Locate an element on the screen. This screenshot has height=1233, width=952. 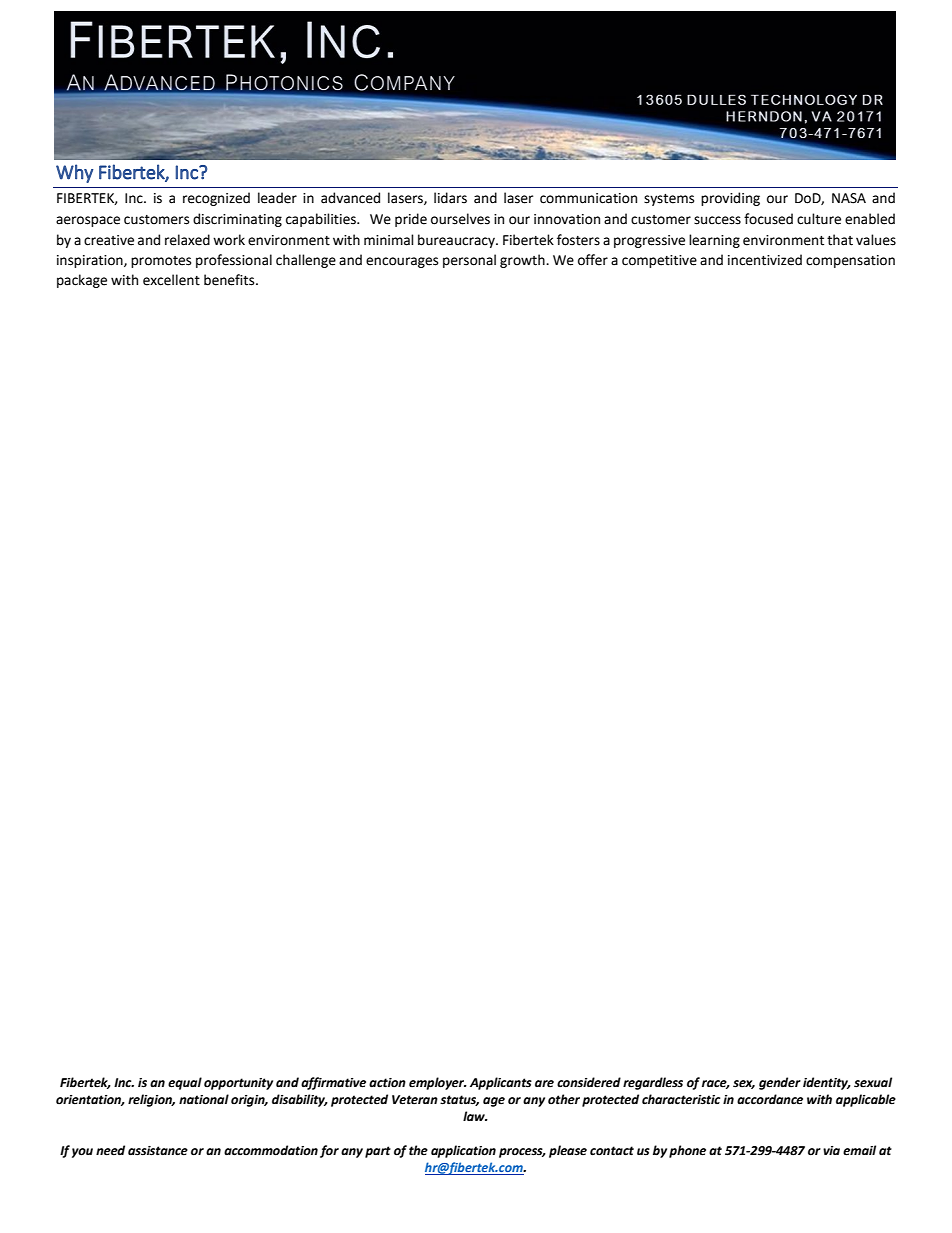
assistance is located at coordinates (158, 1151).
